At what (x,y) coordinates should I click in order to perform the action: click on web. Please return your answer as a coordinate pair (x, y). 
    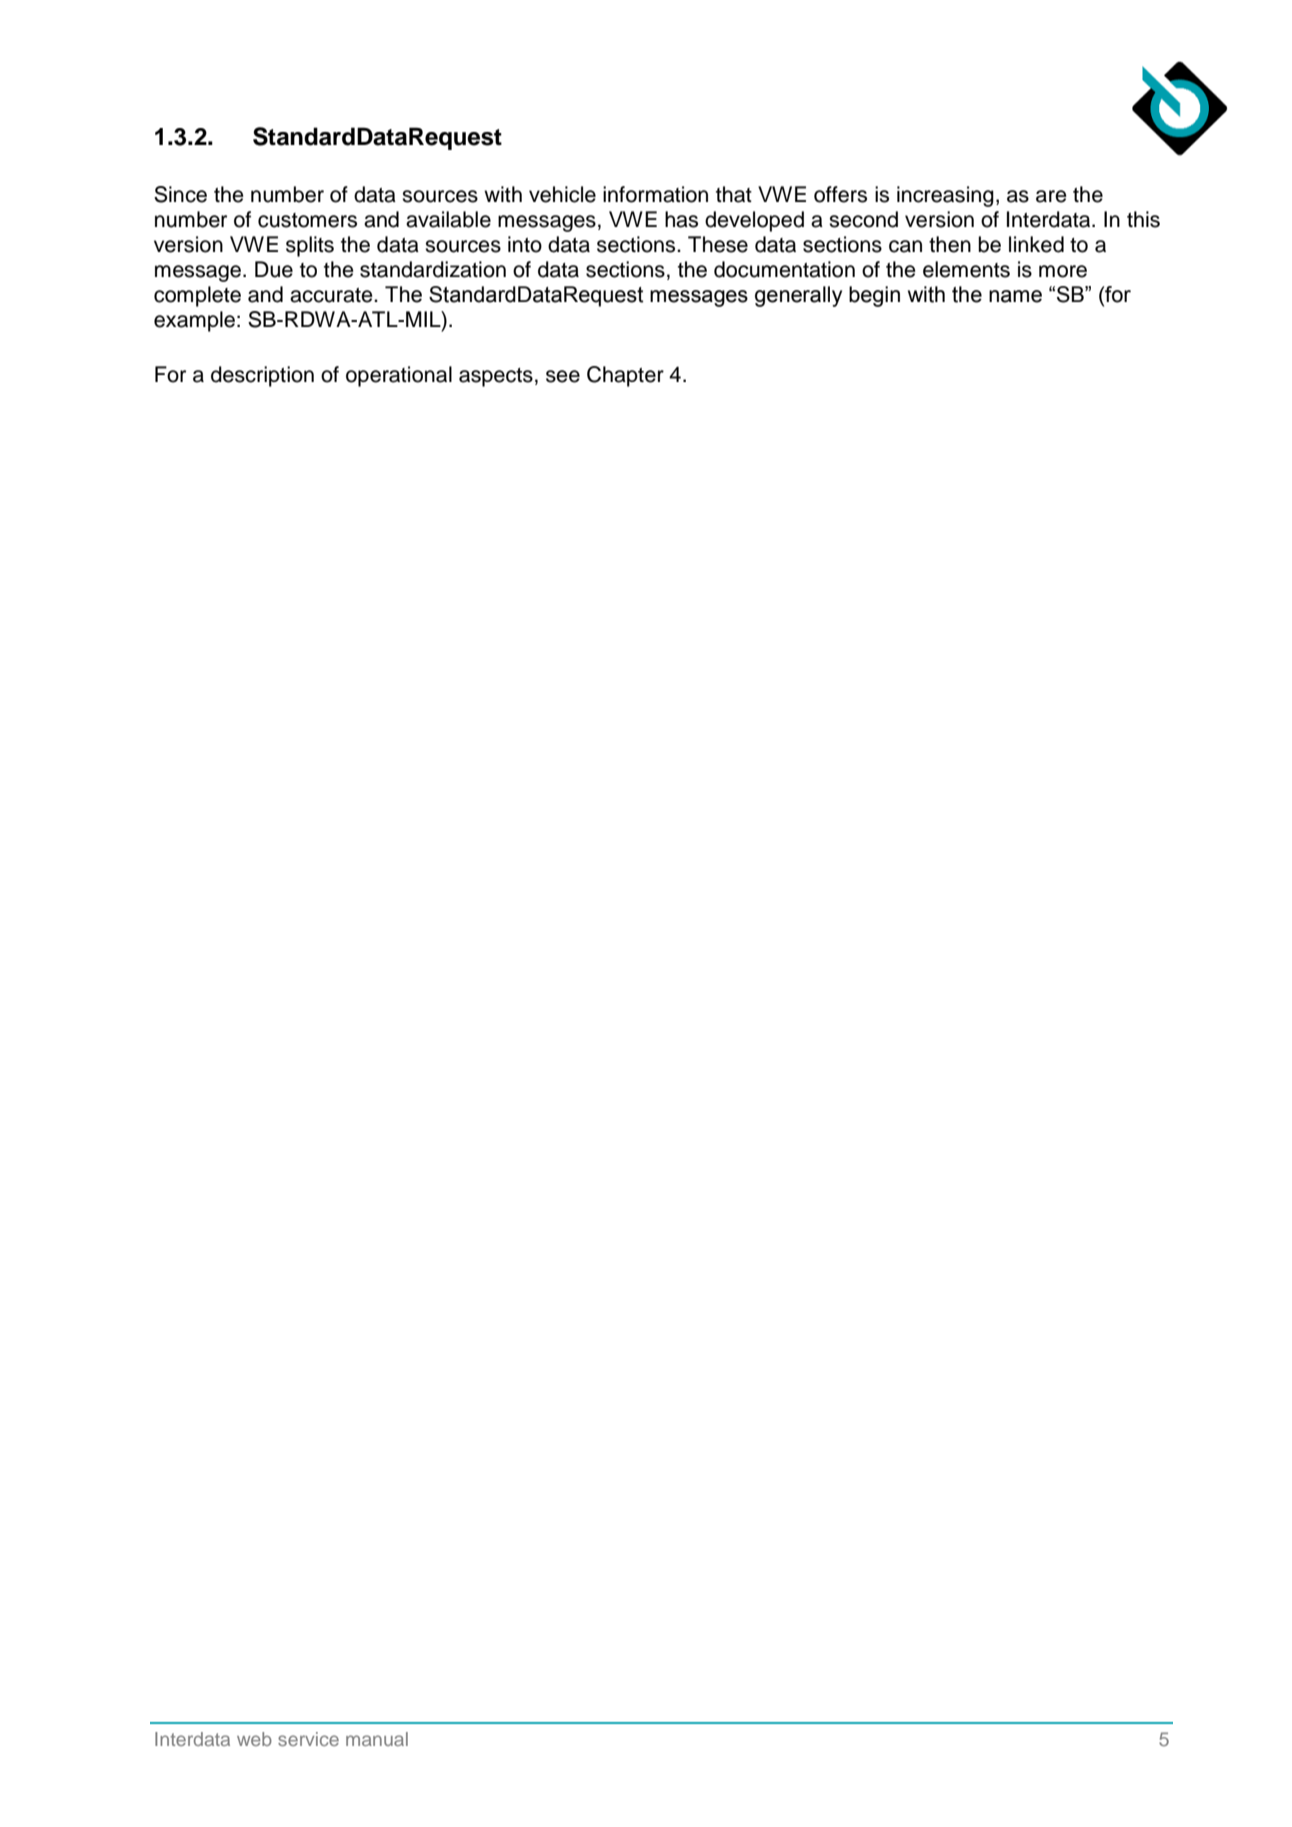
    Looking at the image, I should click on (254, 1739).
